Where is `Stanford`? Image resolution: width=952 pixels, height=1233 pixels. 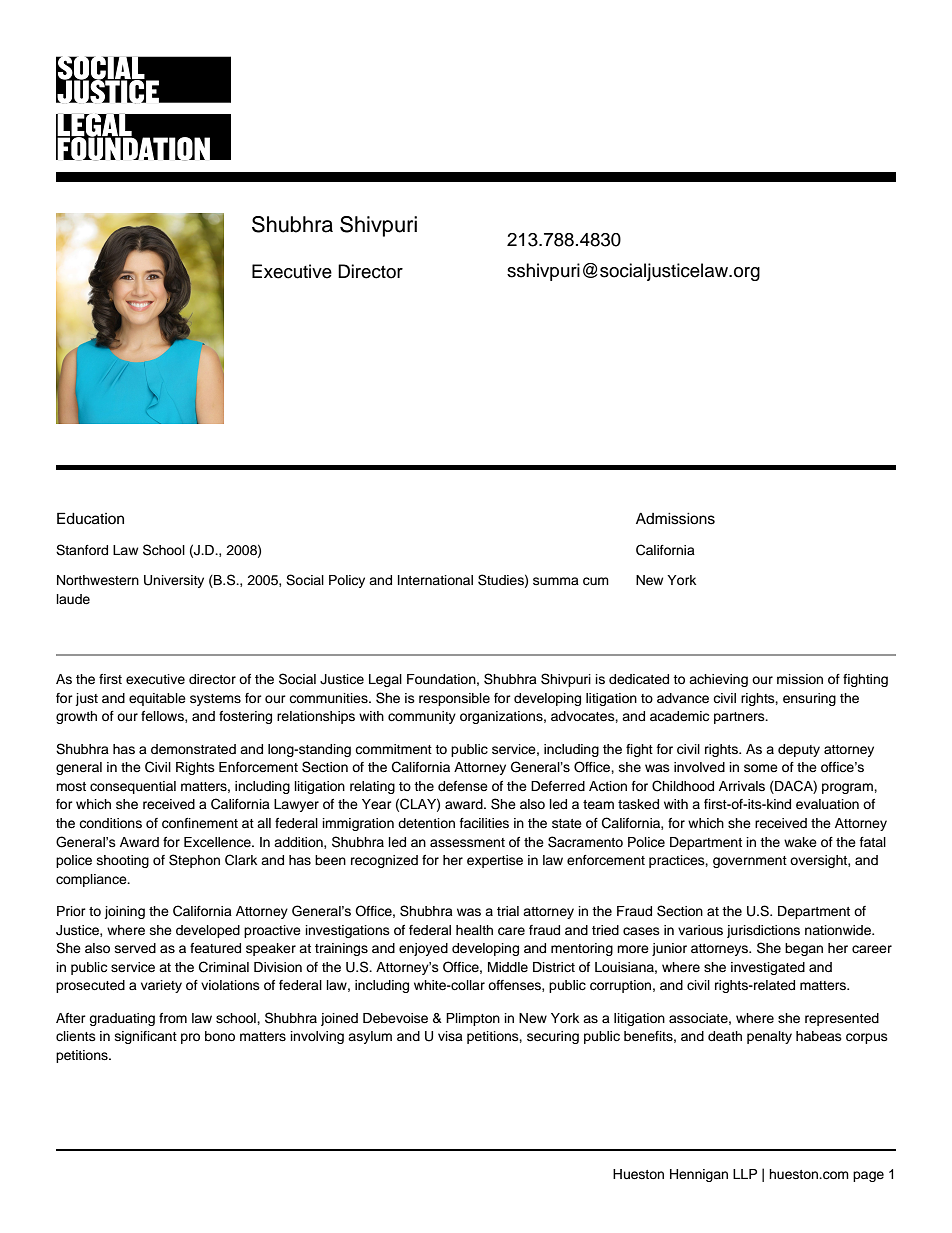 Stanford is located at coordinates (82, 550).
